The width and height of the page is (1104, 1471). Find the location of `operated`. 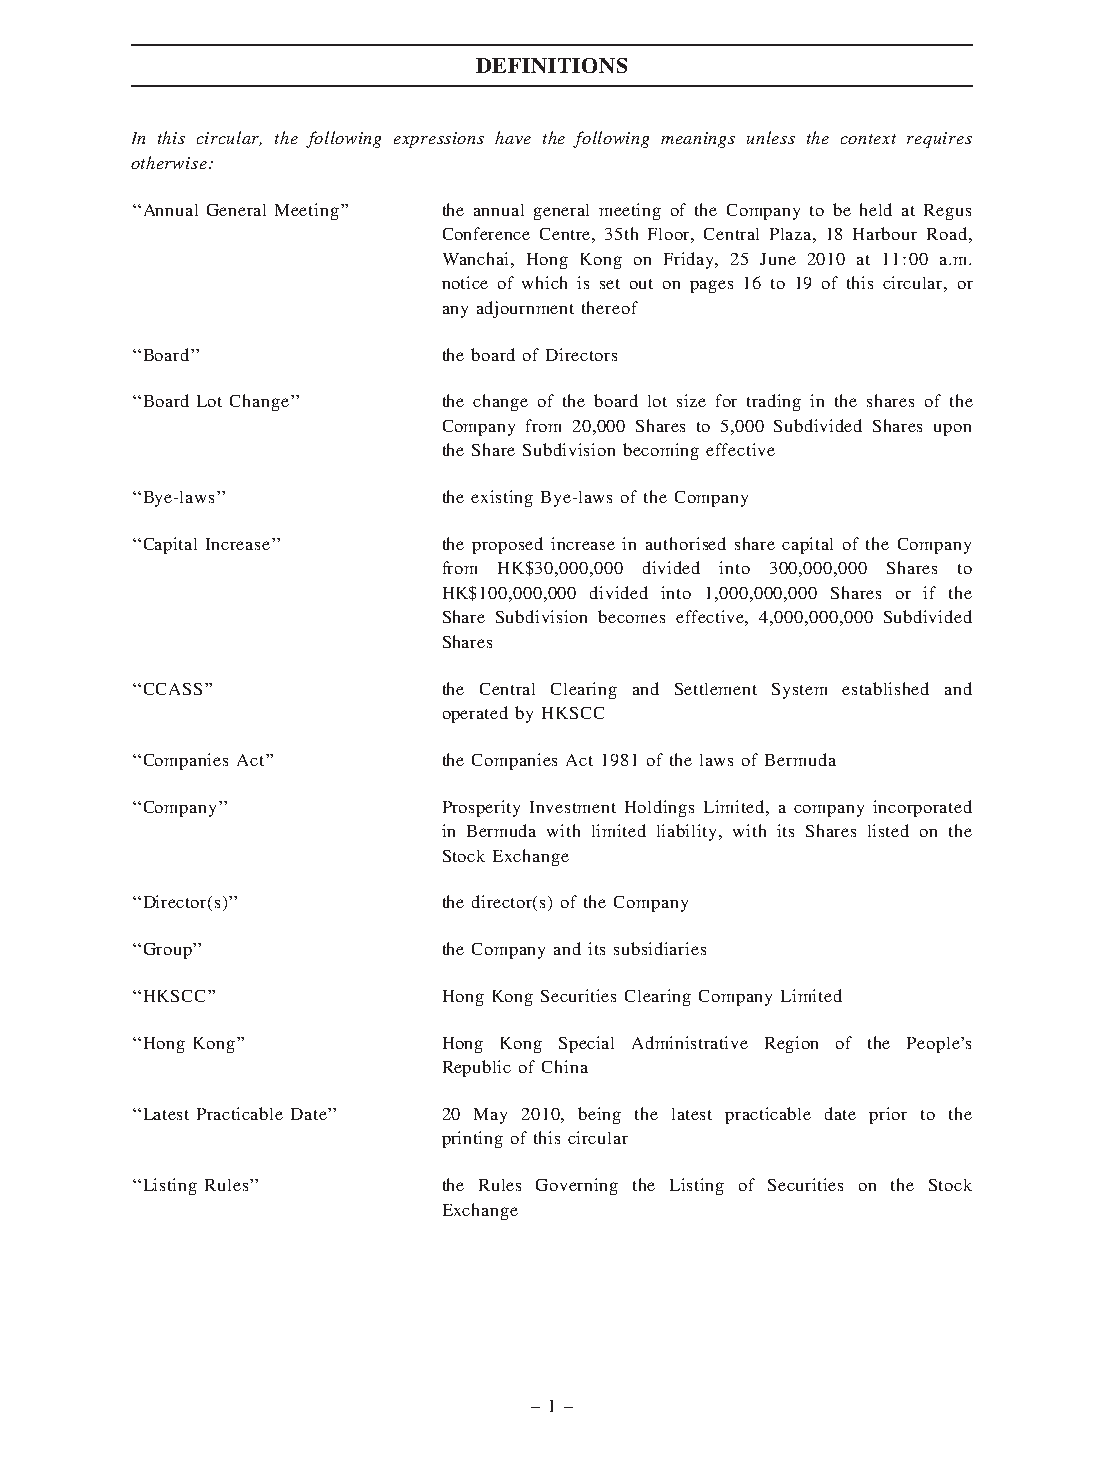

operated is located at coordinates (475, 714).
